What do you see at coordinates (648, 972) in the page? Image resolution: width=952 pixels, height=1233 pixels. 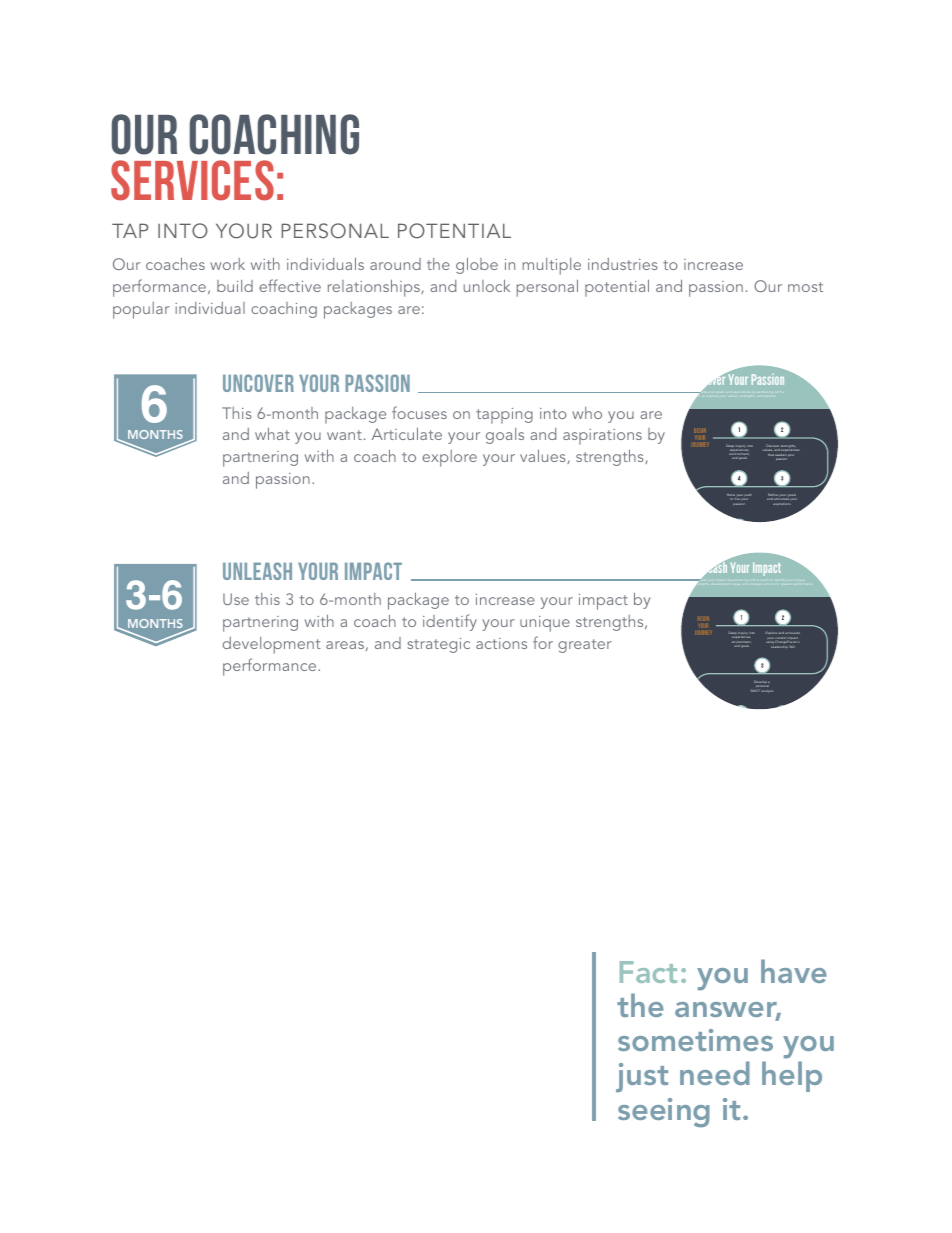 I see `Fact` at bounding box center [648, 972].
